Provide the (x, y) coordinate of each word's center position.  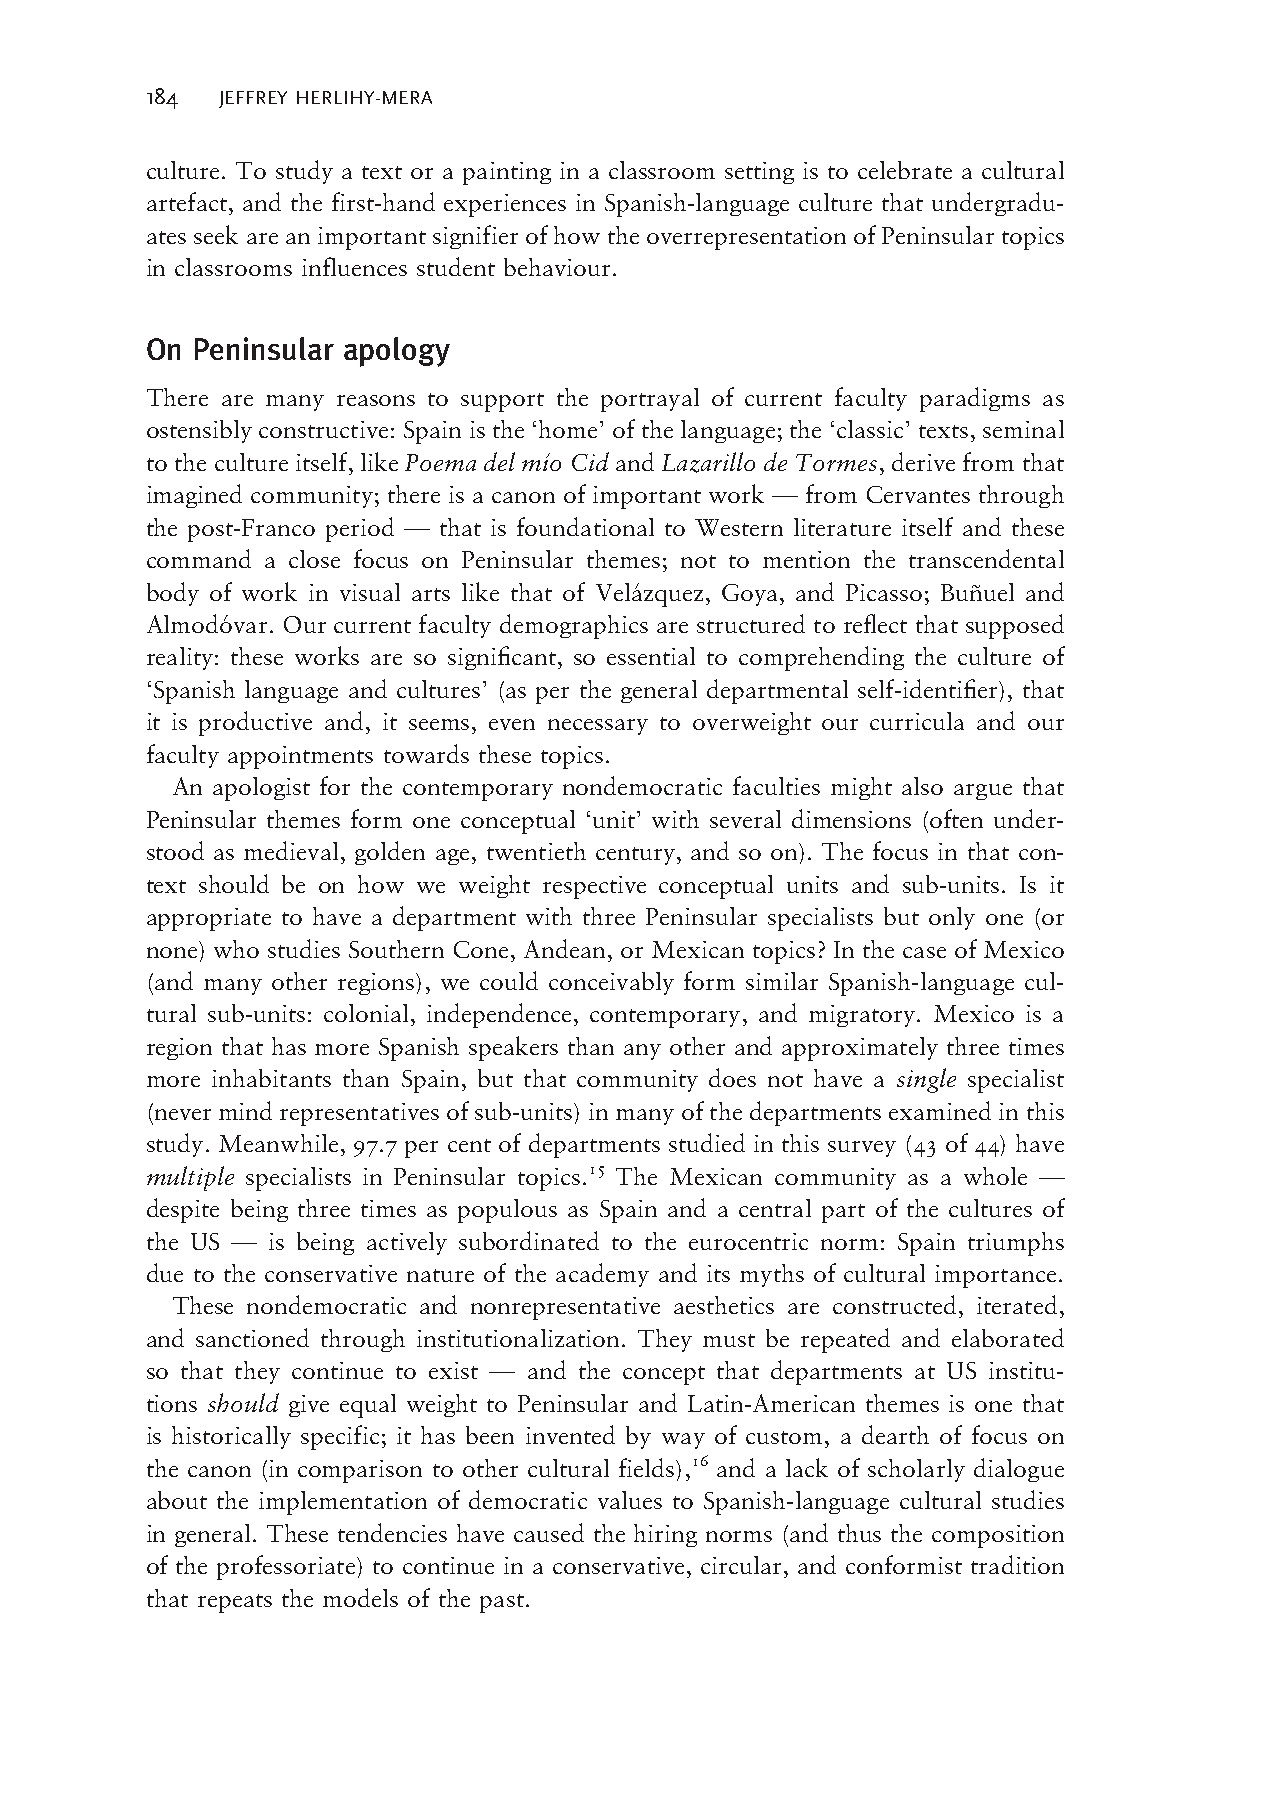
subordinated (529, 1240)
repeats (235, 1603)
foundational (585, 526)
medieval (291, 850)
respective (594, 887)
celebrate (905, 170)
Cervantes (918, 494)
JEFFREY (253, 99)
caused (549, 1532)
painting (507, 173)
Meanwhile (278, 1143)
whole (995, 1176)
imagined (194, 496)
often (956, 818)
